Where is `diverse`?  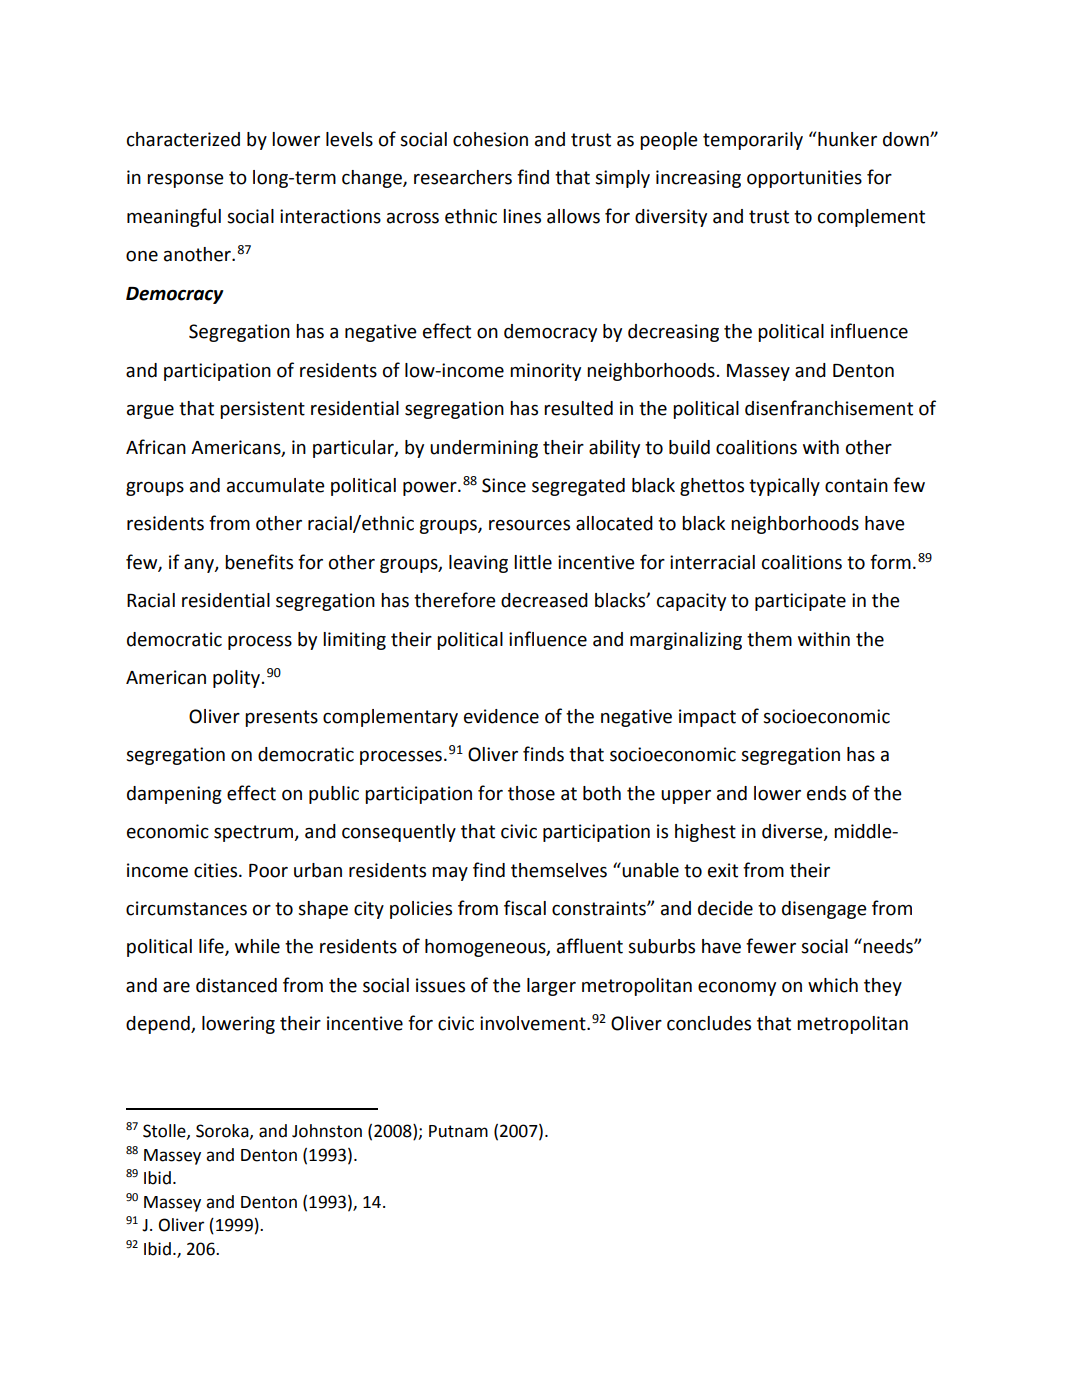 diverse is located at coordinates (793, 832).
